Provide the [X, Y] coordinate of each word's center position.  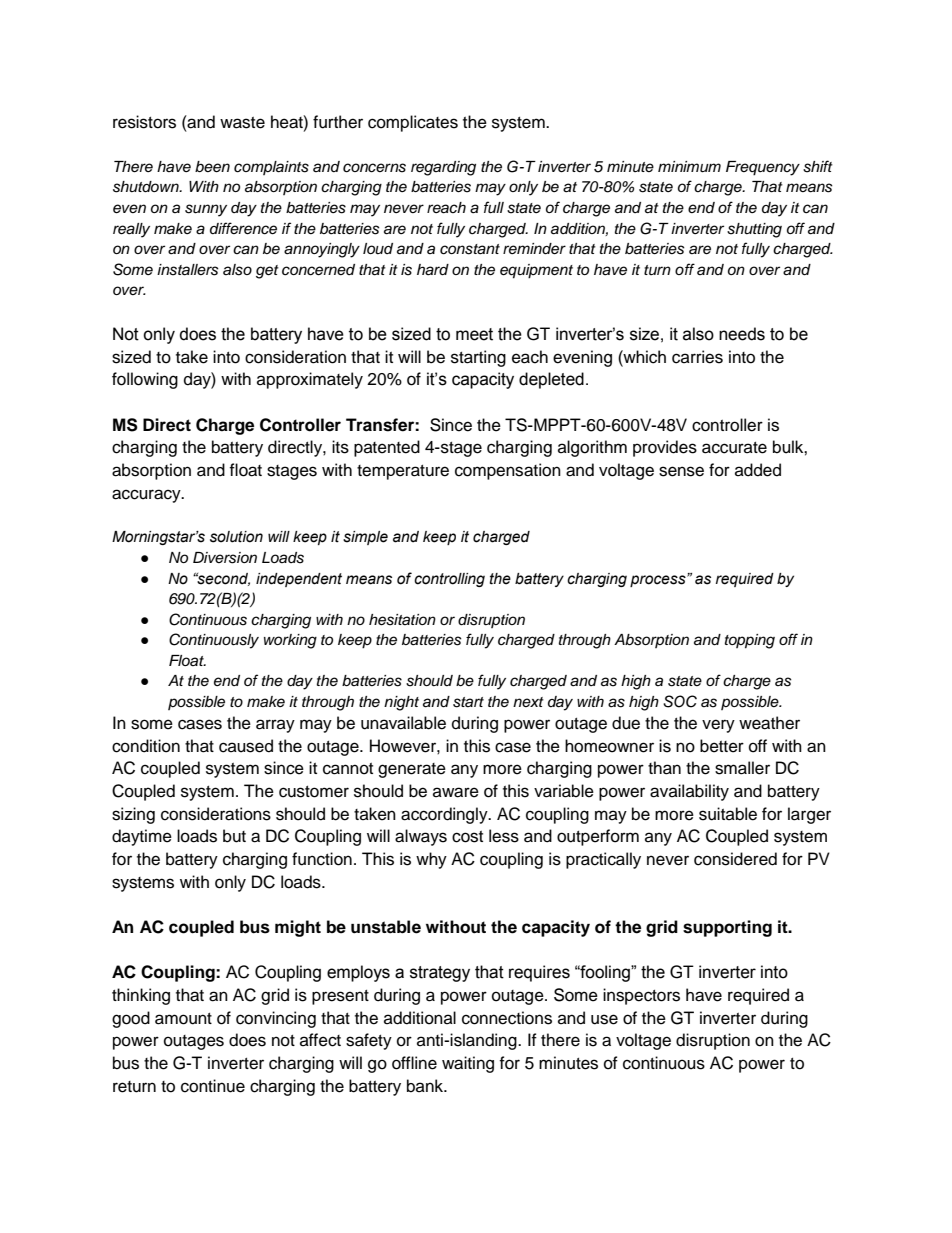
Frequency [763, 168]
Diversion [225, 558]
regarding [443, 168]
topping [750, 641]
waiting [468, 1064]
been [212, 167]
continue [213, 1086]
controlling [449, 580]
